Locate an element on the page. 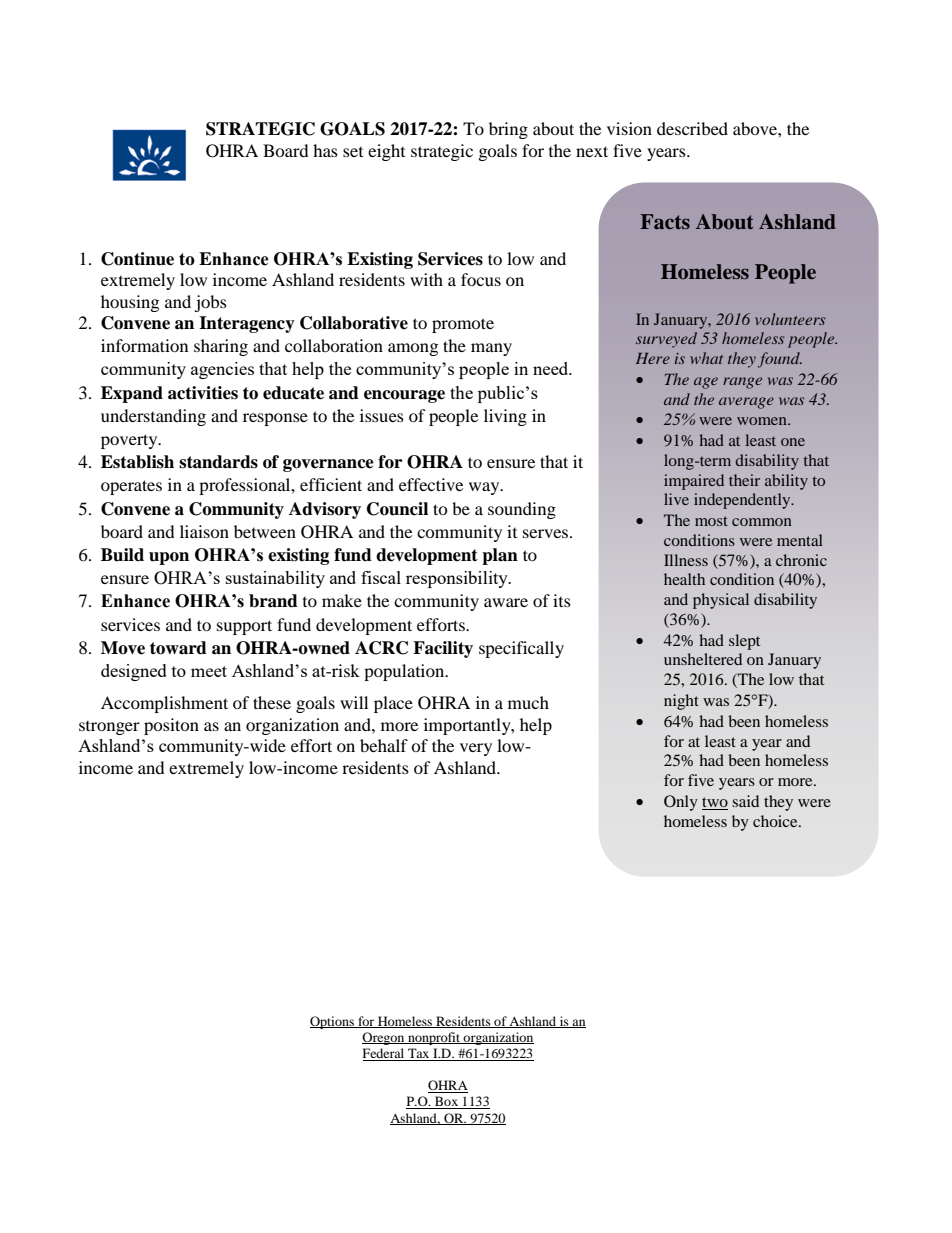 The image size is (952, 1233). toward is located at coordinates (178, 648).
